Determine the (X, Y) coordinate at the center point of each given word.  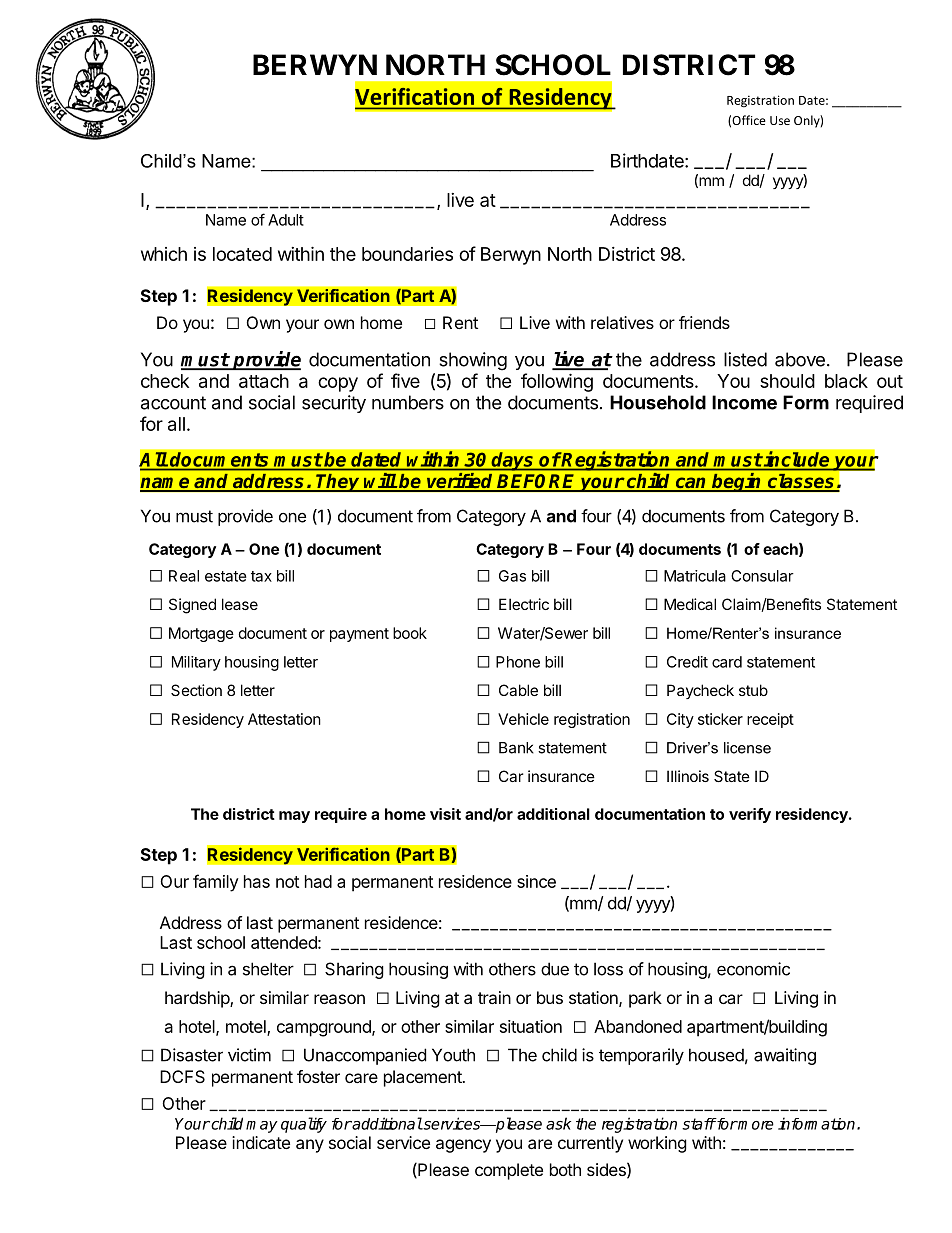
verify (750, 815)
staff (699, 1124)
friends (704, 322)
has (257, 881)
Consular (762, 576)
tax (261, 576)
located (242, 254)
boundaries (407, 254)
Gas (512, 576)
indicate (261, 1142)
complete (509, 1171)
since (536, 881)
